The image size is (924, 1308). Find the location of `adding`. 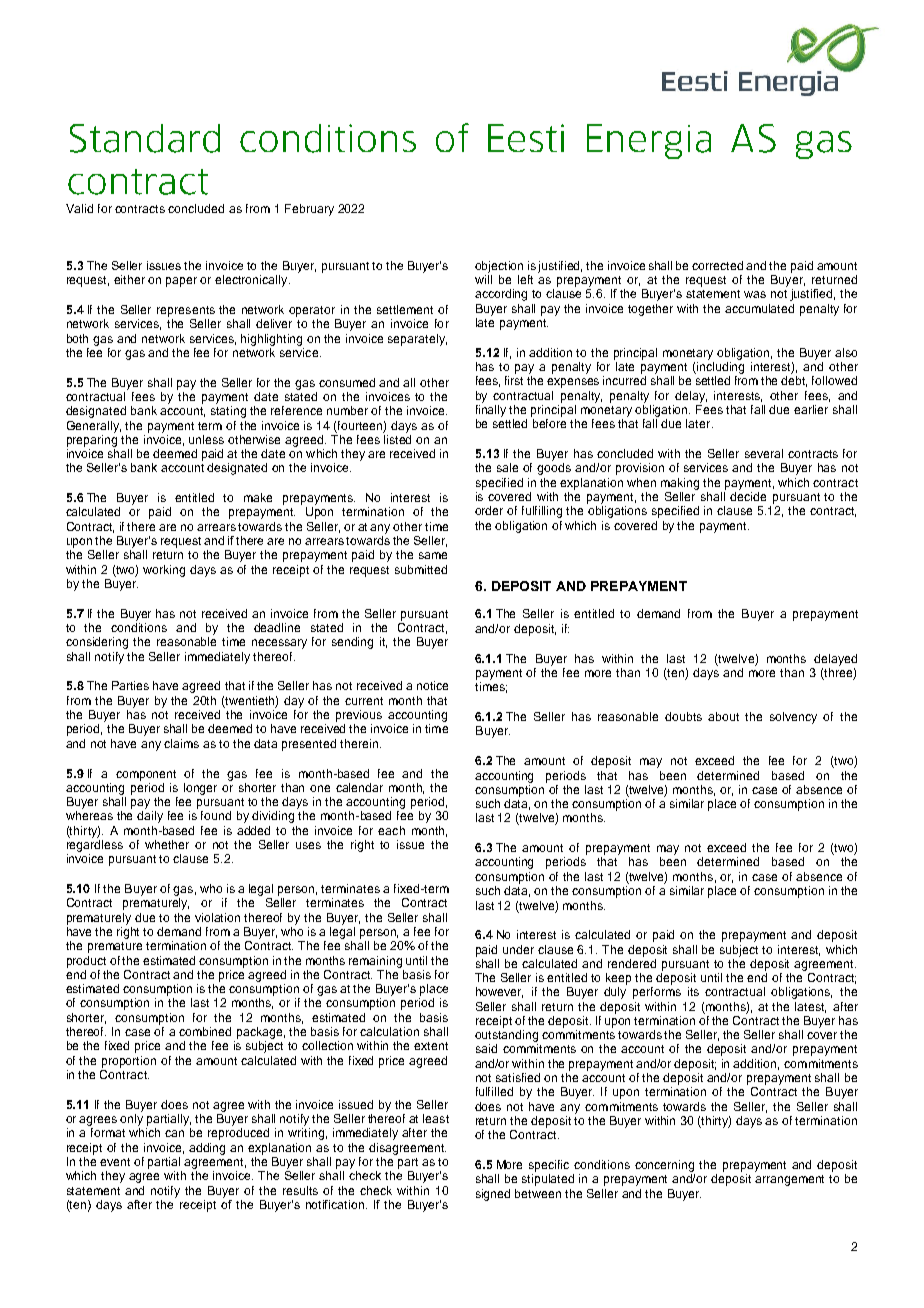

adding is located at coordinates (207, 1149).
